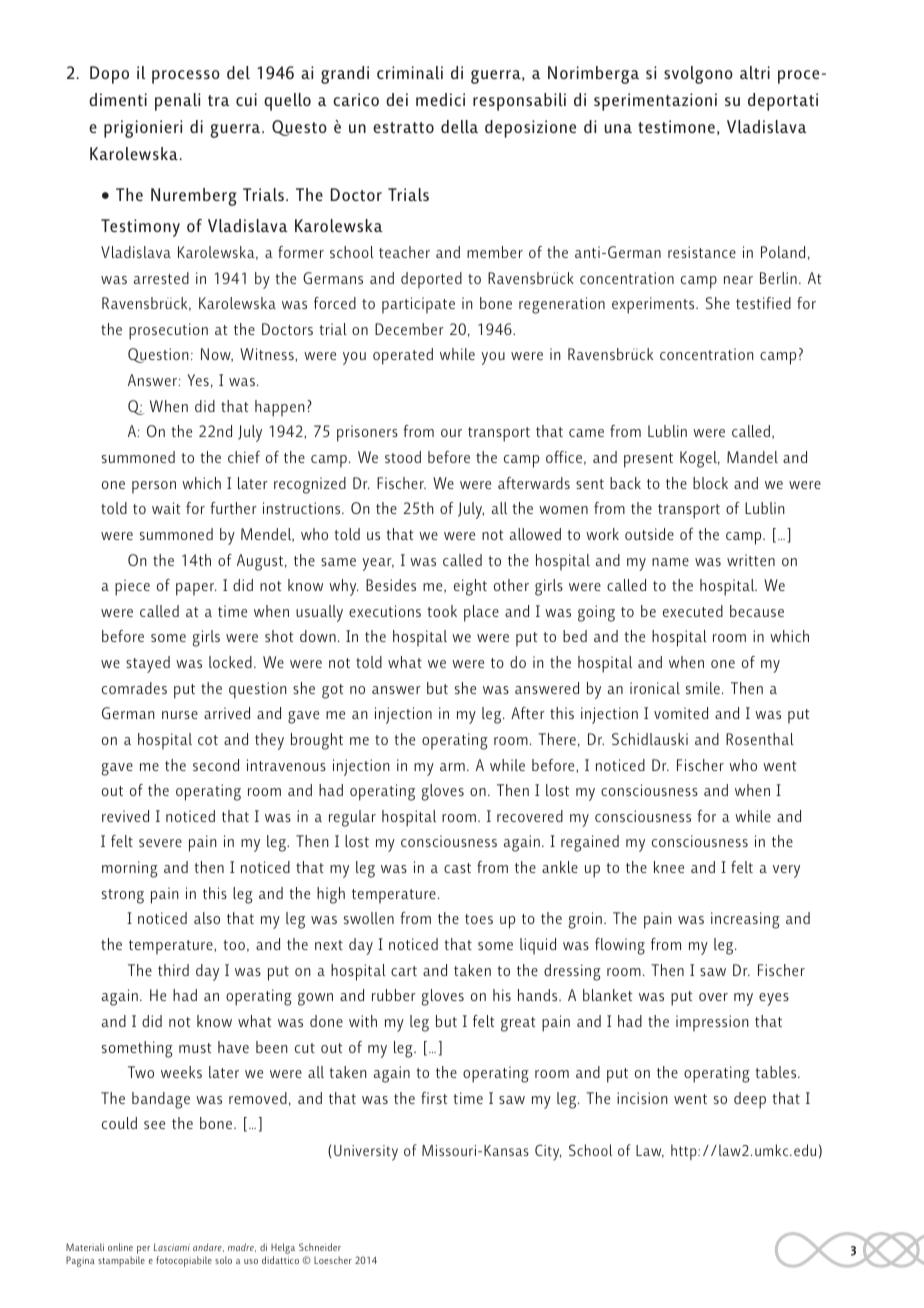  I want to click on stayed, so click(148, 664).
